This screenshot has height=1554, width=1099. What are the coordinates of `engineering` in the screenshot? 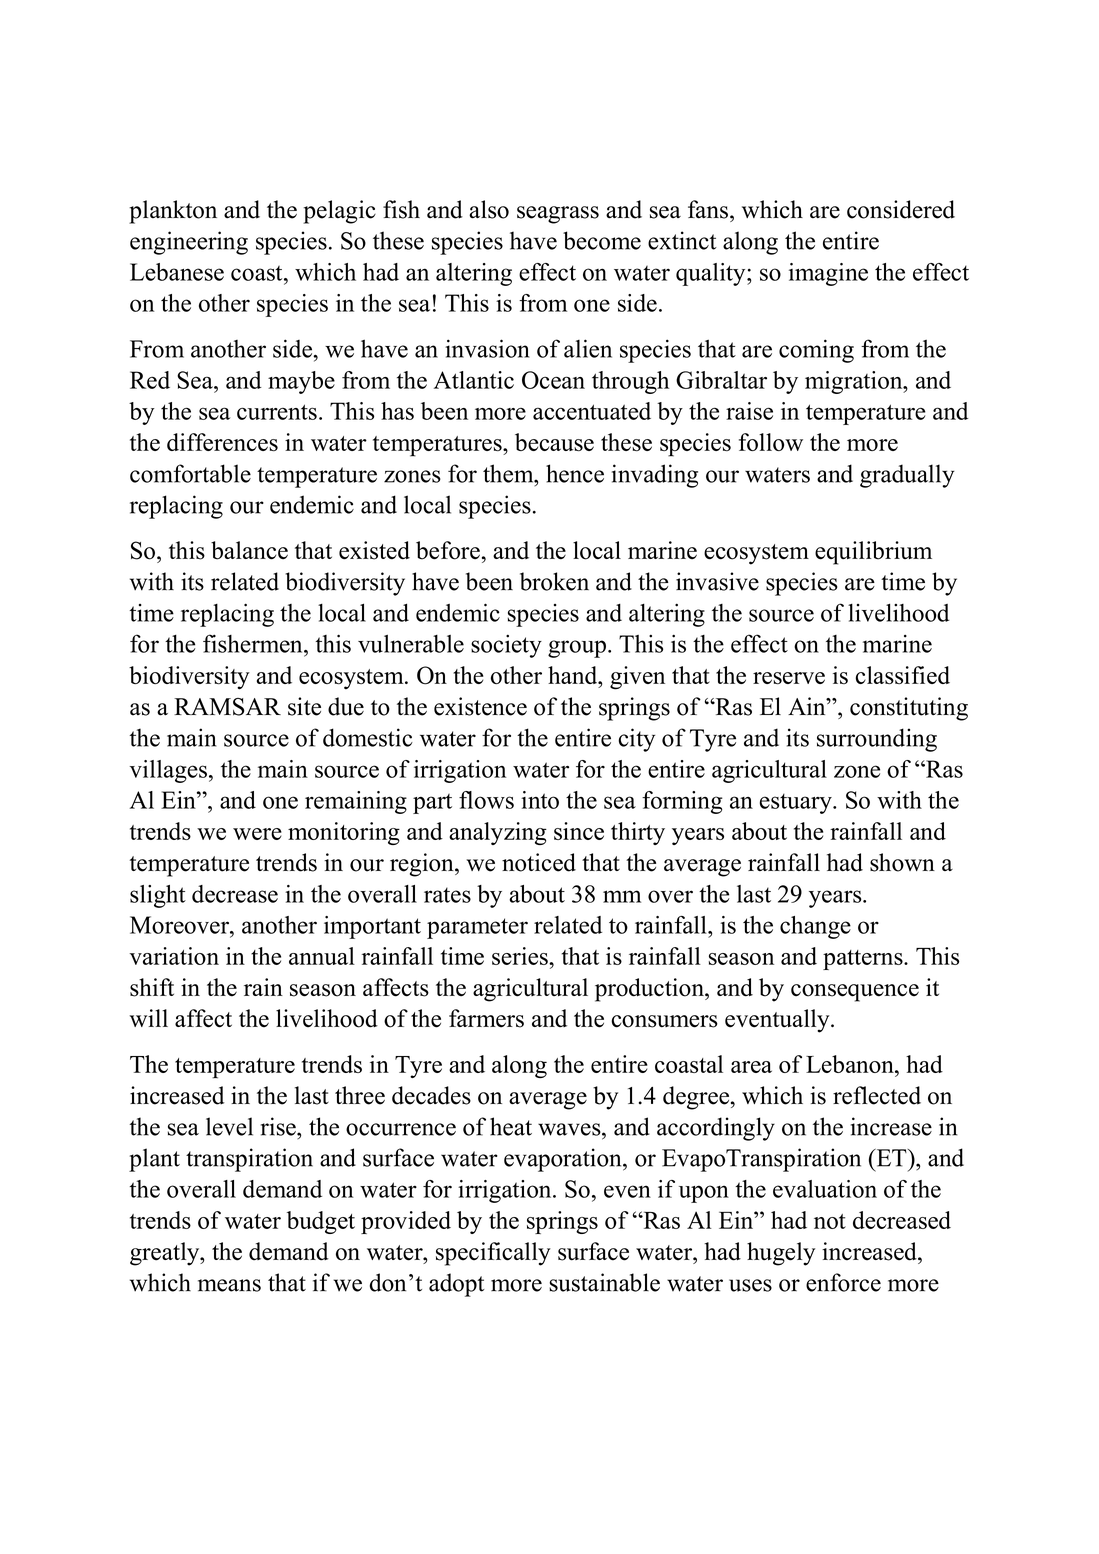 It's located at (189, 243).
